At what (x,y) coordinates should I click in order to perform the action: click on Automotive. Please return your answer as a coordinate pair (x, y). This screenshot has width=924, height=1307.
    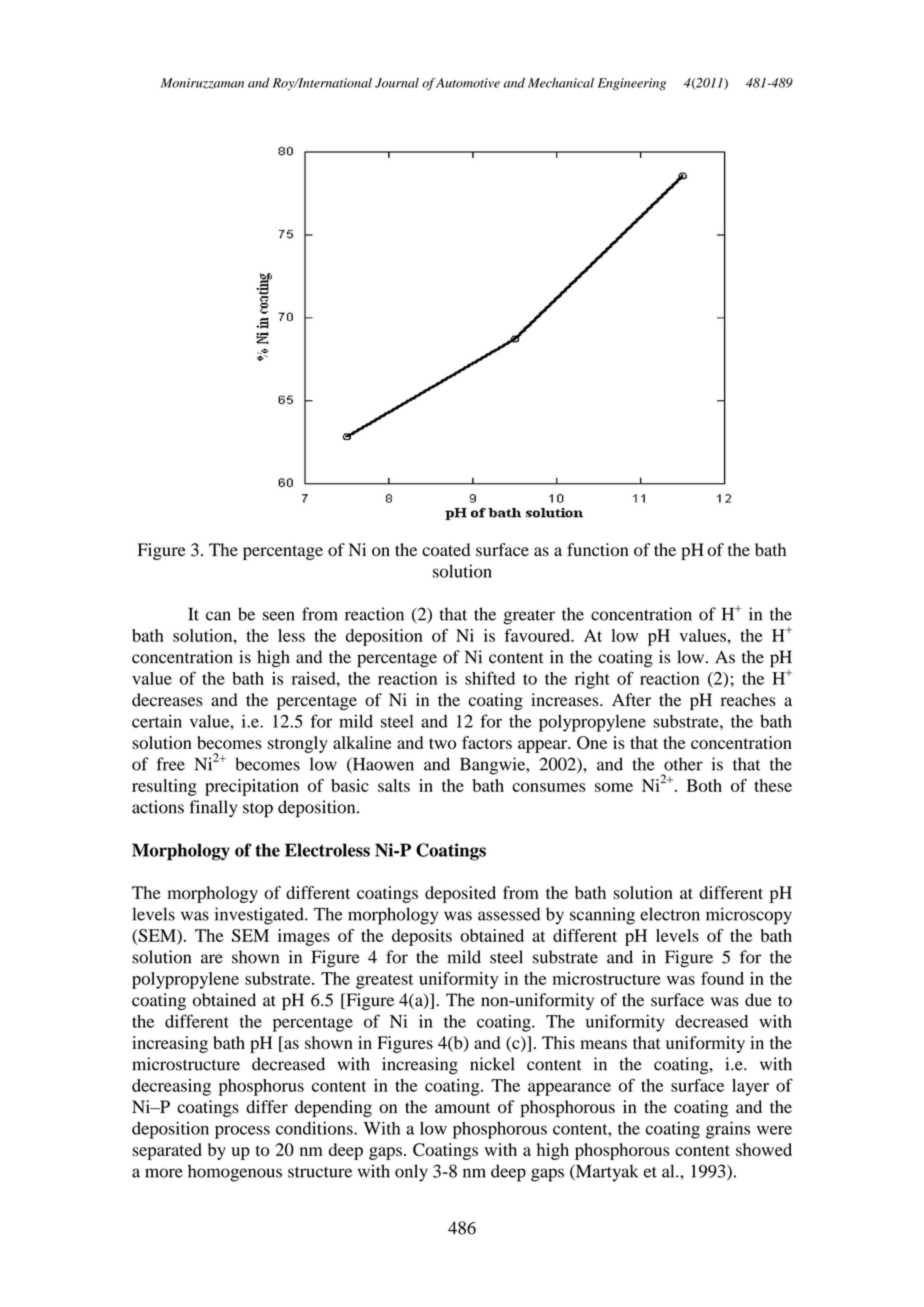
    Looking at the image, I should click on (467, 83).
